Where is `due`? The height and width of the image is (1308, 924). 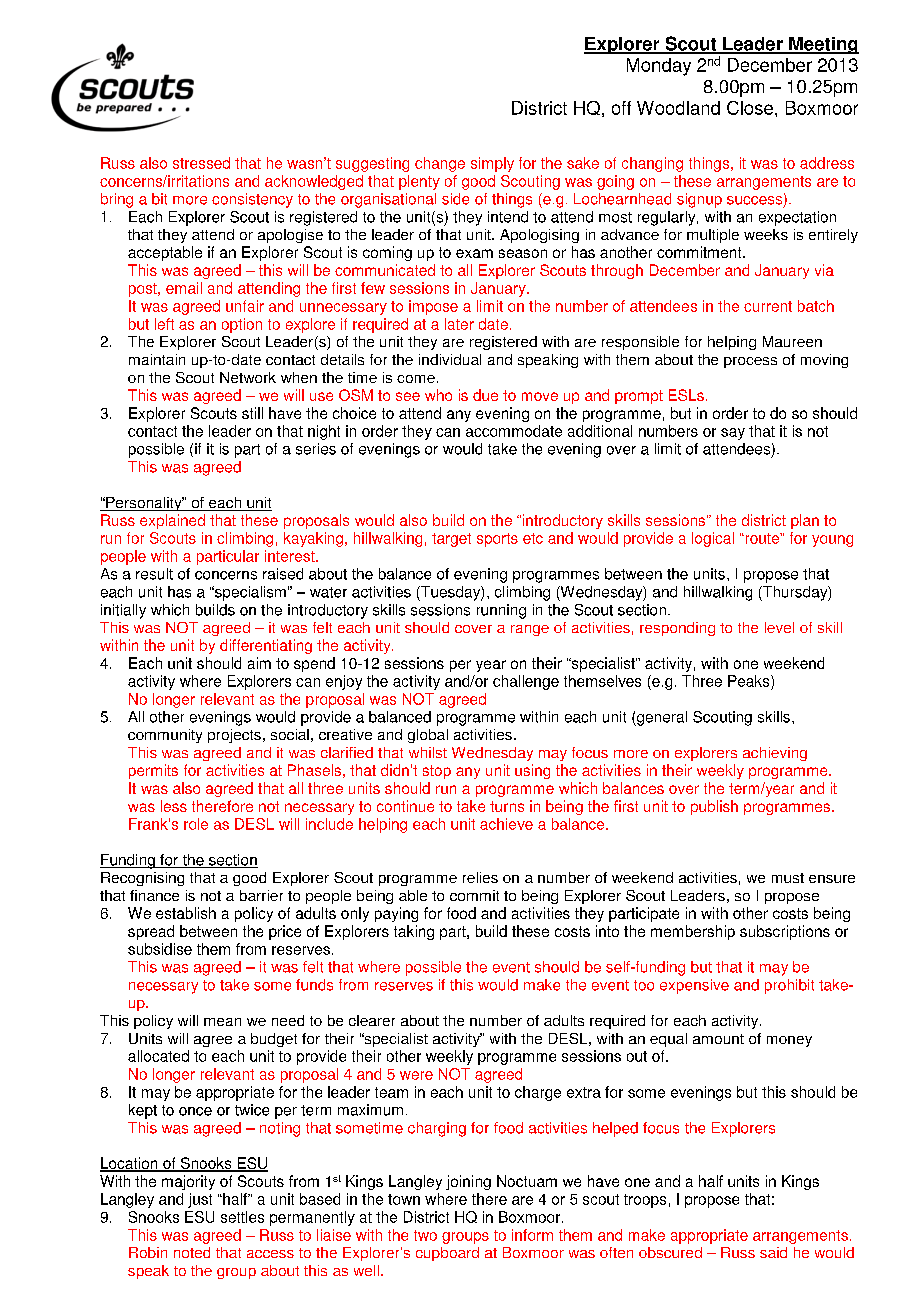 due is located at coordinates (485, 395).
